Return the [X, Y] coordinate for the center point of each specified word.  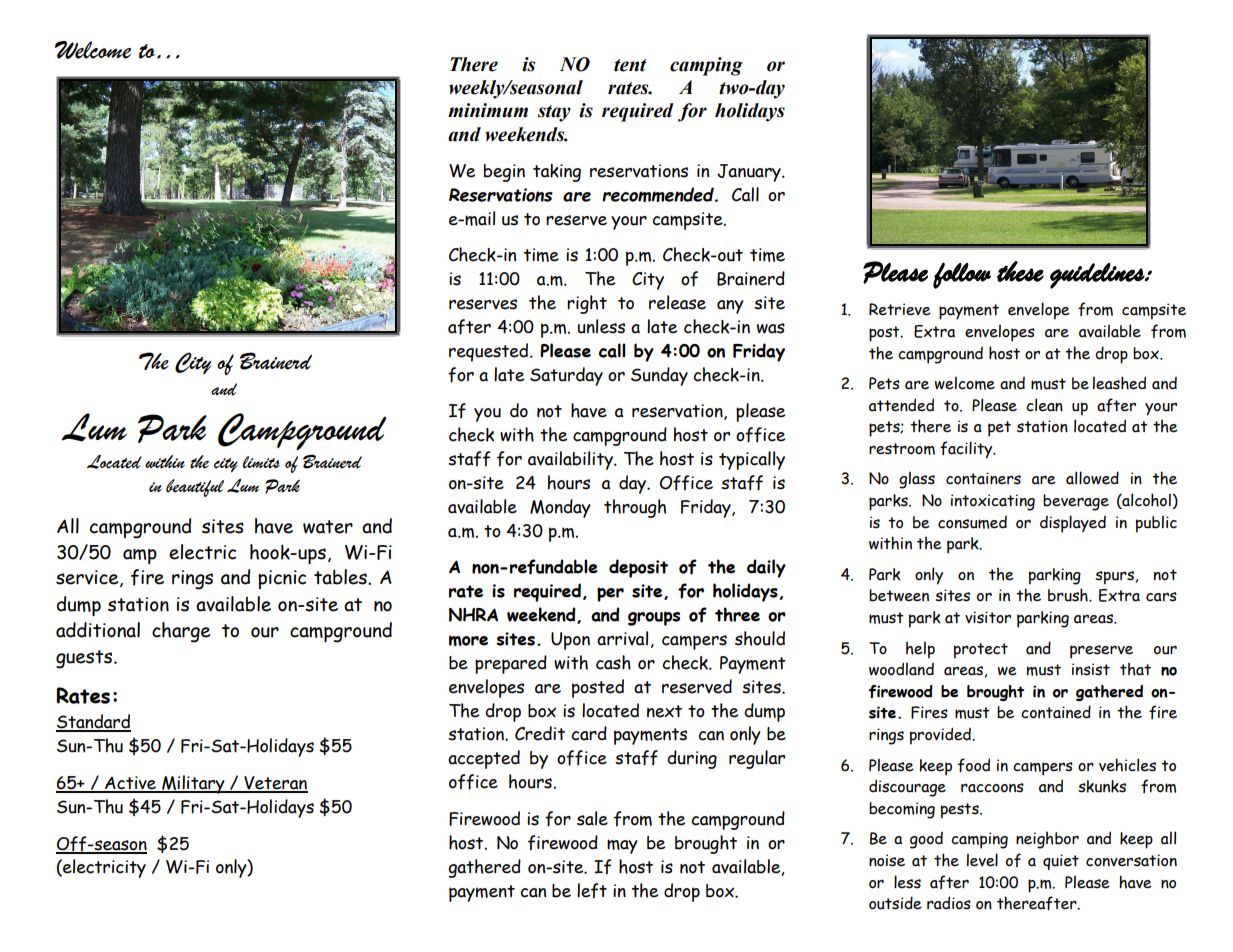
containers [983, 478]
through [635, 508]
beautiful [195, 488]
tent [630, 65]
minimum [488, 110]
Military [193, 784]
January [750, 173]
